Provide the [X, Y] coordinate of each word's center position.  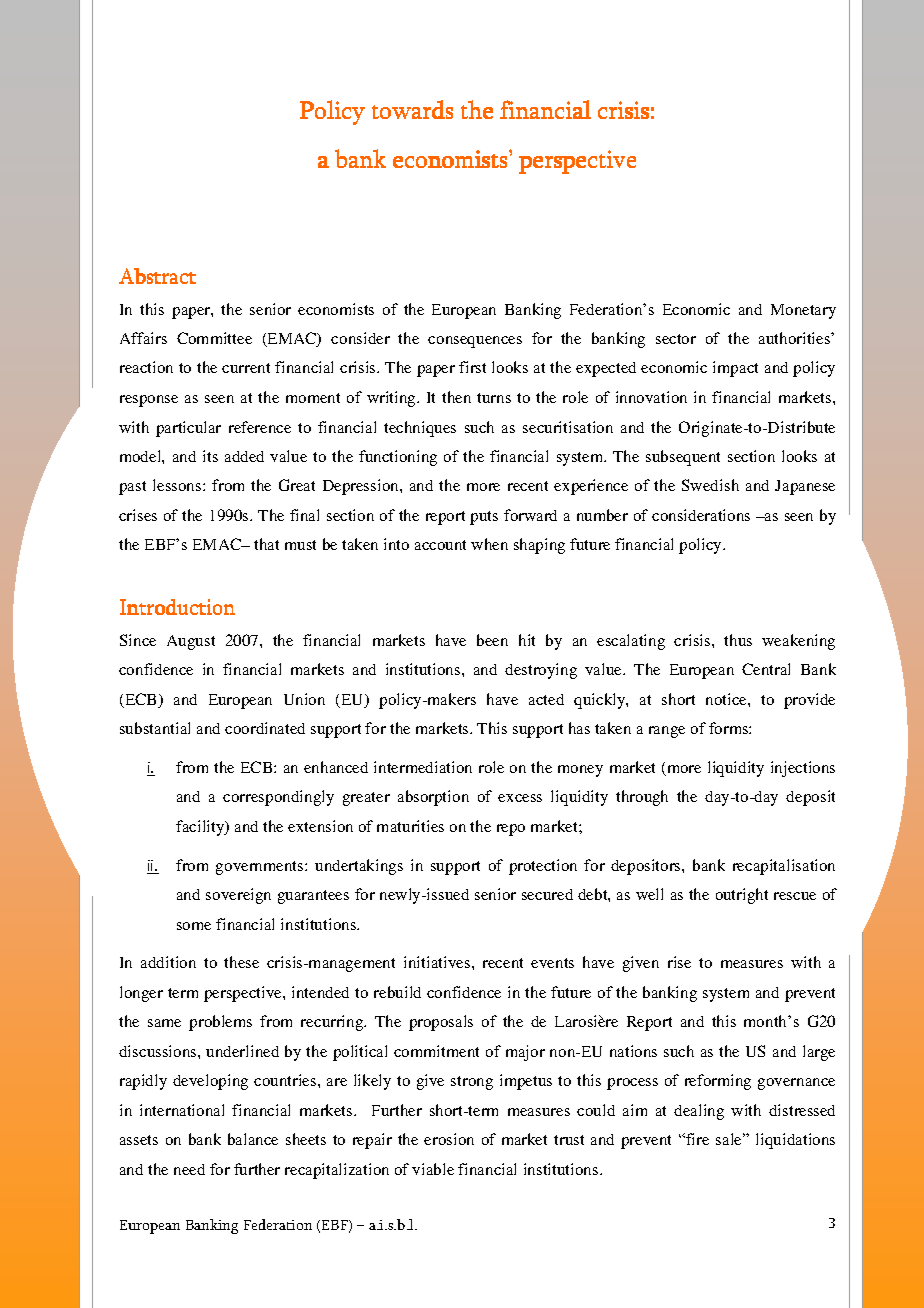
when [489, 544]
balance [253, 1139]
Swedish [710, 485]
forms [729, 728]
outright [742, 896]
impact [735, 369]
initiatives [438, 962]
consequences [475, 342]
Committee [214, 338]
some [194, 926]
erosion [449, 1139]
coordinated [265, 728]
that [266, 544]
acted [546, 699]
